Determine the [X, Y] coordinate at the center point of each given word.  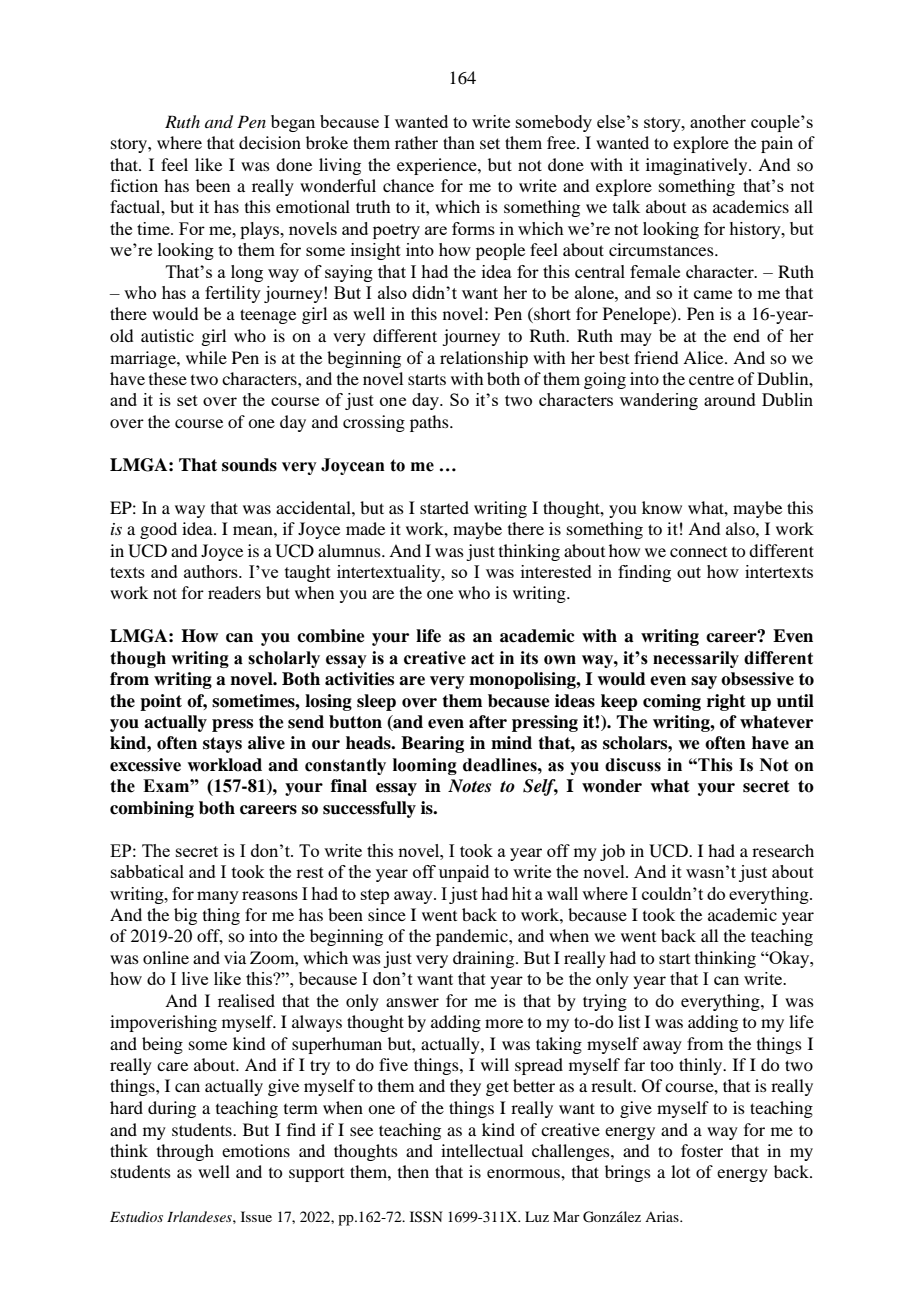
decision [270, 142]
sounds [249, 465]
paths [430, 423]
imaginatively [698, 166]
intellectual [482, 1150]
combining [152, 809]
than [459, 142]
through [185, 1152]
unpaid [464, 873]
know [662, 507]
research [783, 850]
